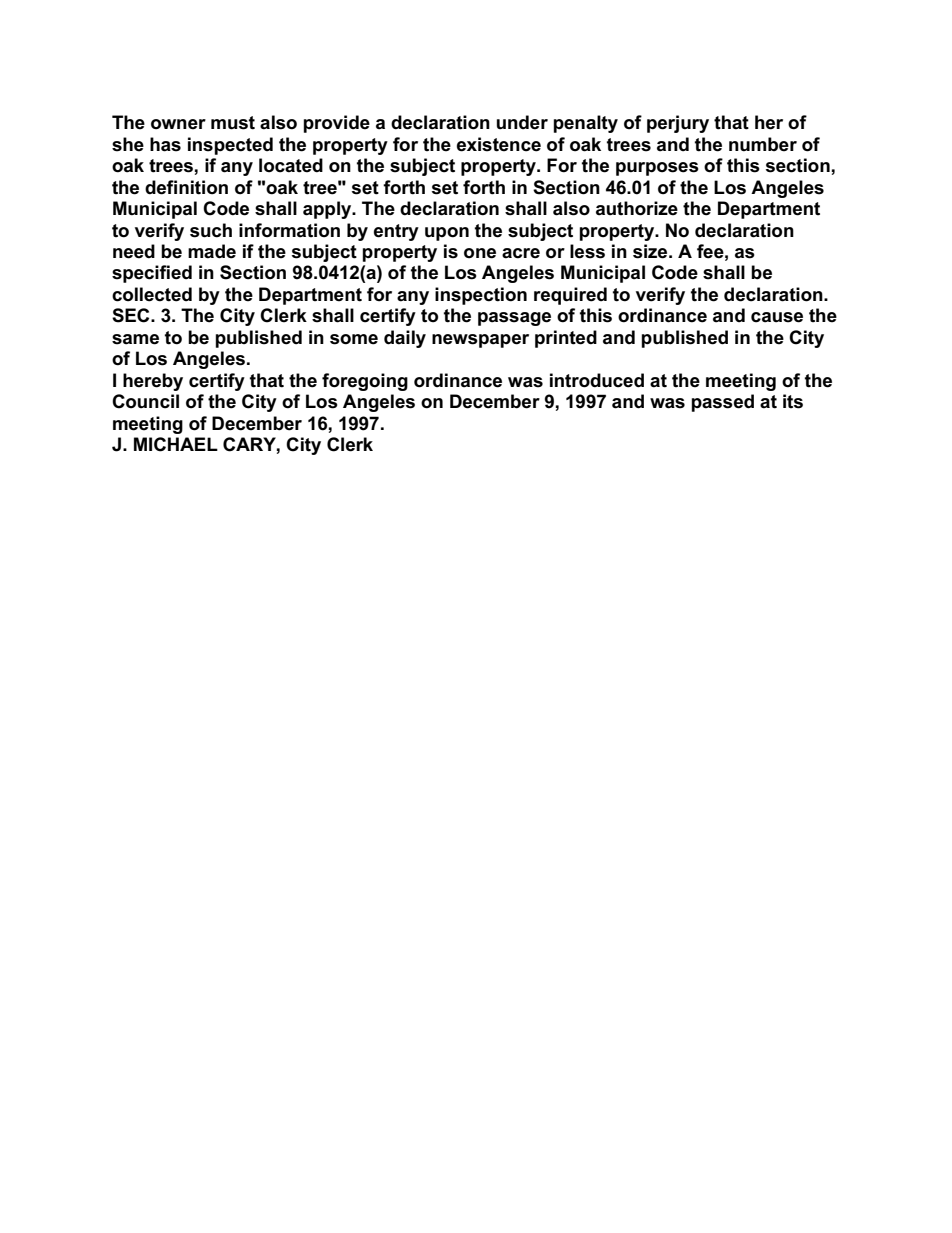 The height and width of the image is (1233, 952). I want to click on passed, so click(722, 403).
